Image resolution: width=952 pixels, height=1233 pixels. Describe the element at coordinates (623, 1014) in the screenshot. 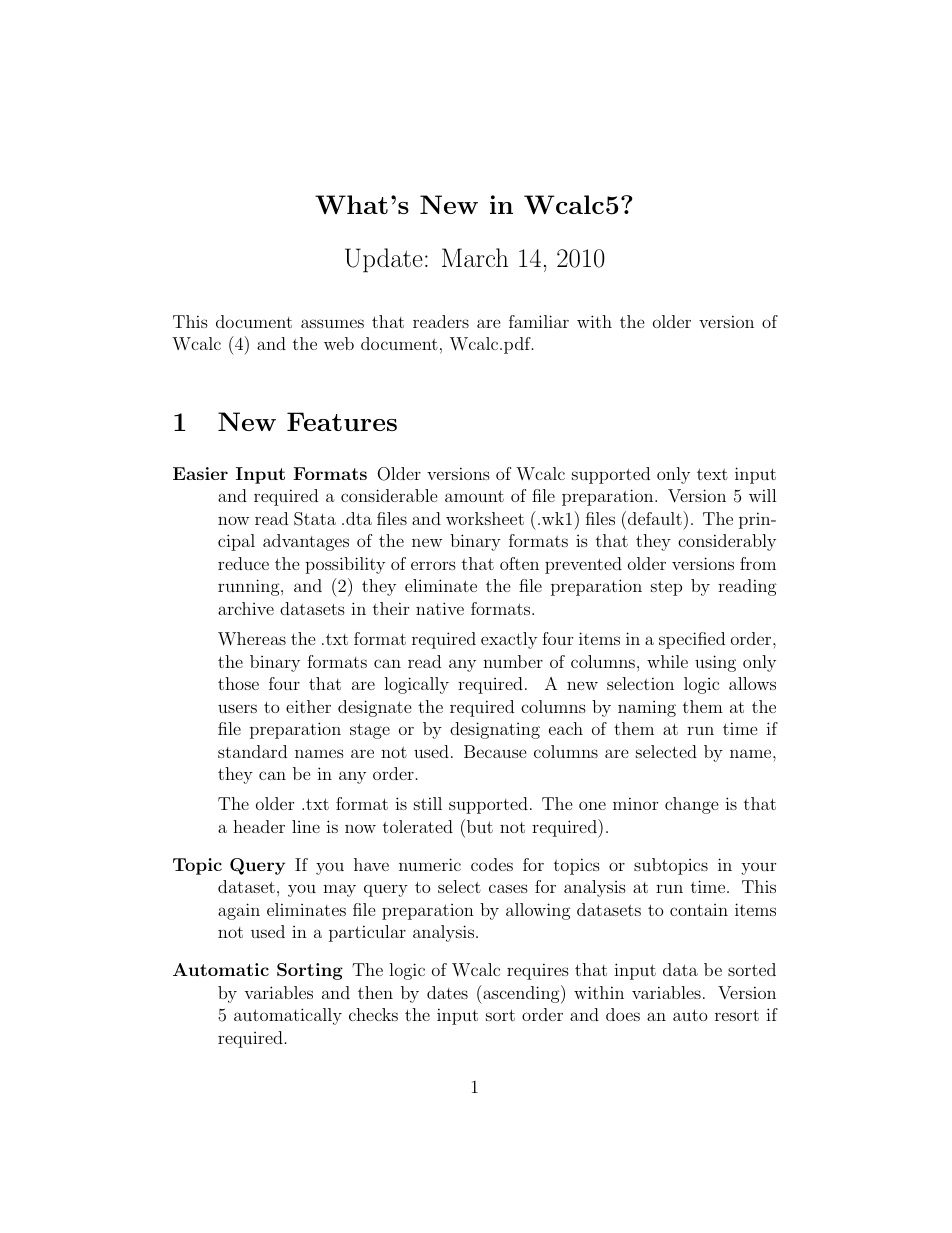

I see `does` at that location.
